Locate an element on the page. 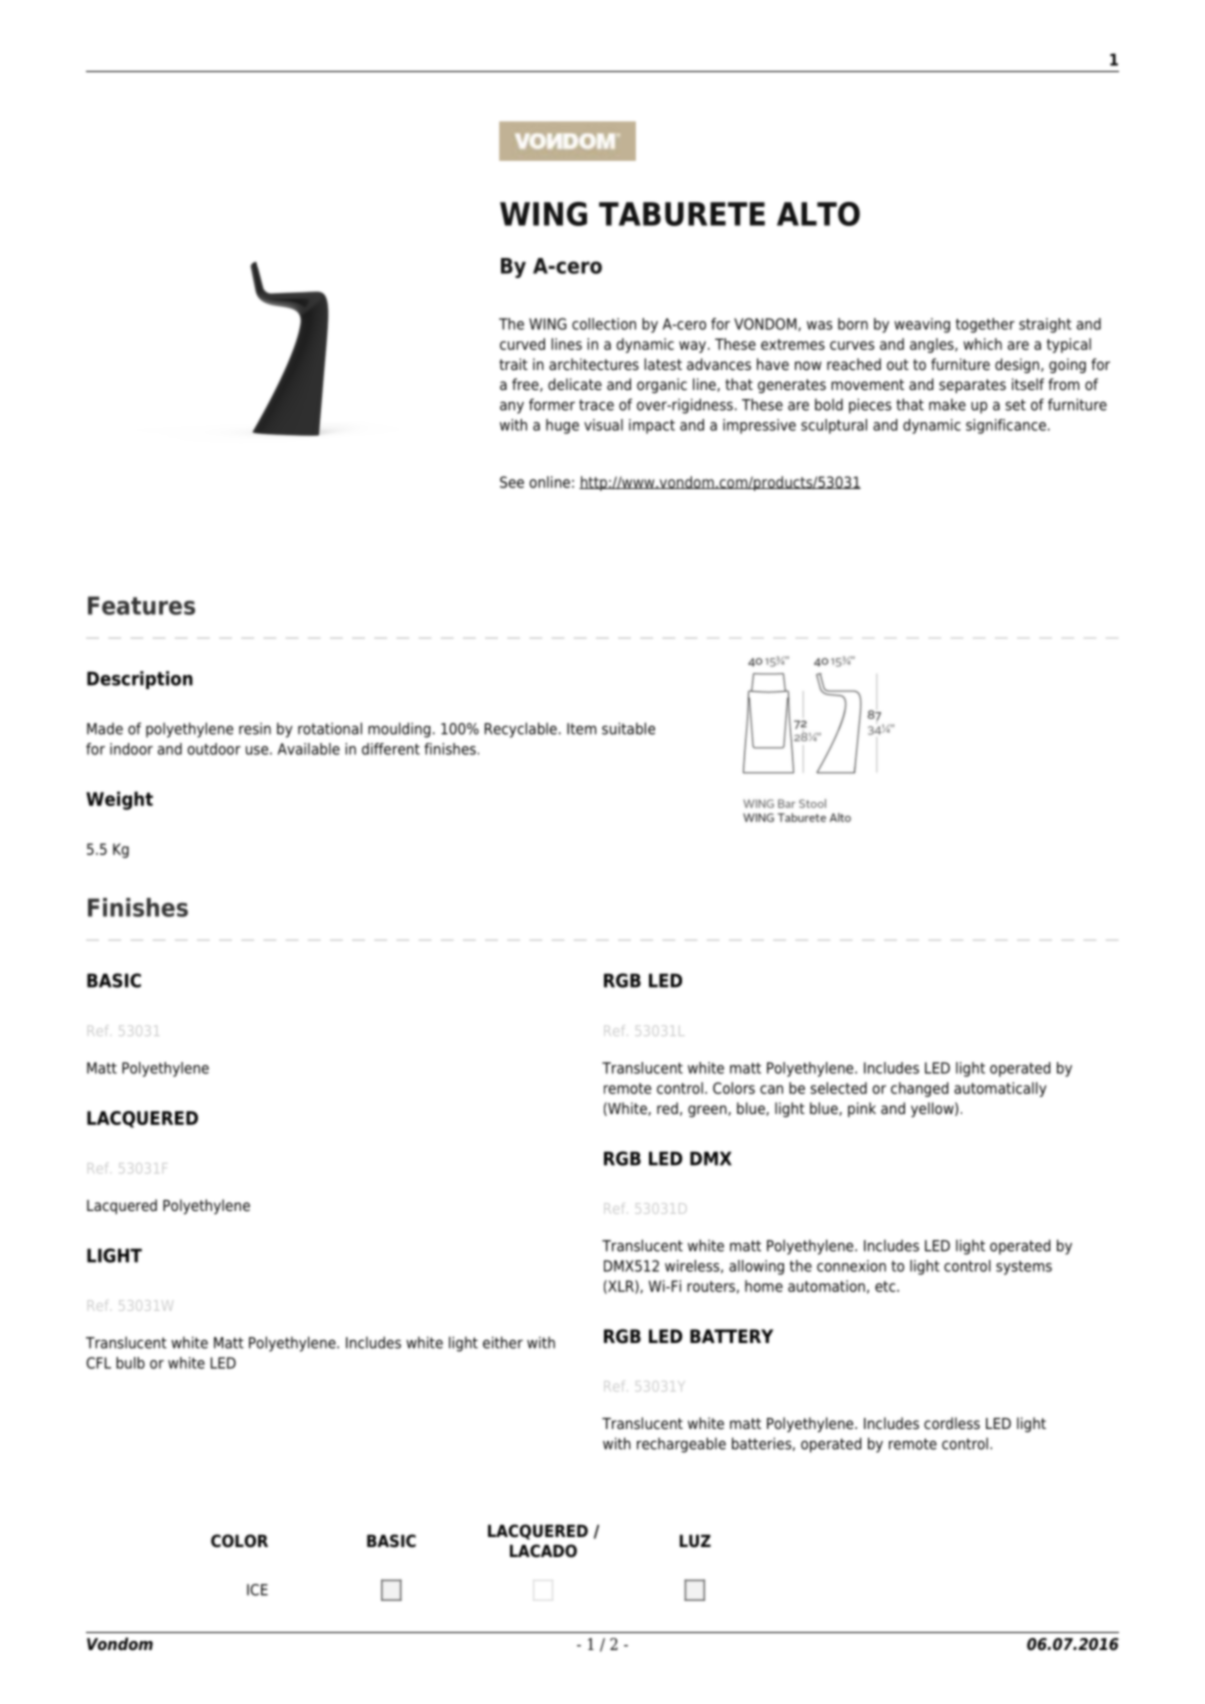 The width and height of the document is (1205, 1704). collection is located at coordinates (604, 324).
